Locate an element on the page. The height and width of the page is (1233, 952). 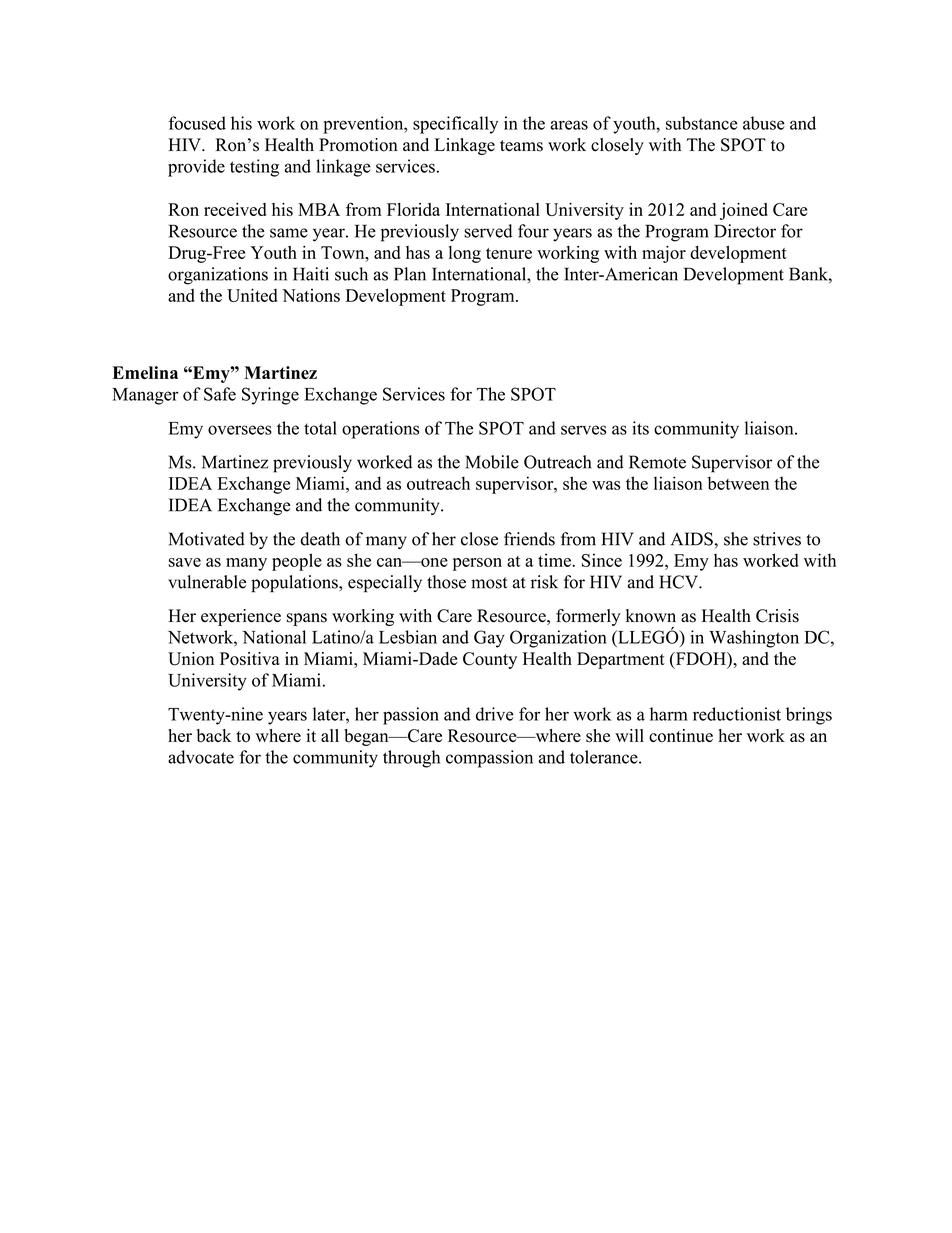
Gay is located at coordinates (489, 639).
